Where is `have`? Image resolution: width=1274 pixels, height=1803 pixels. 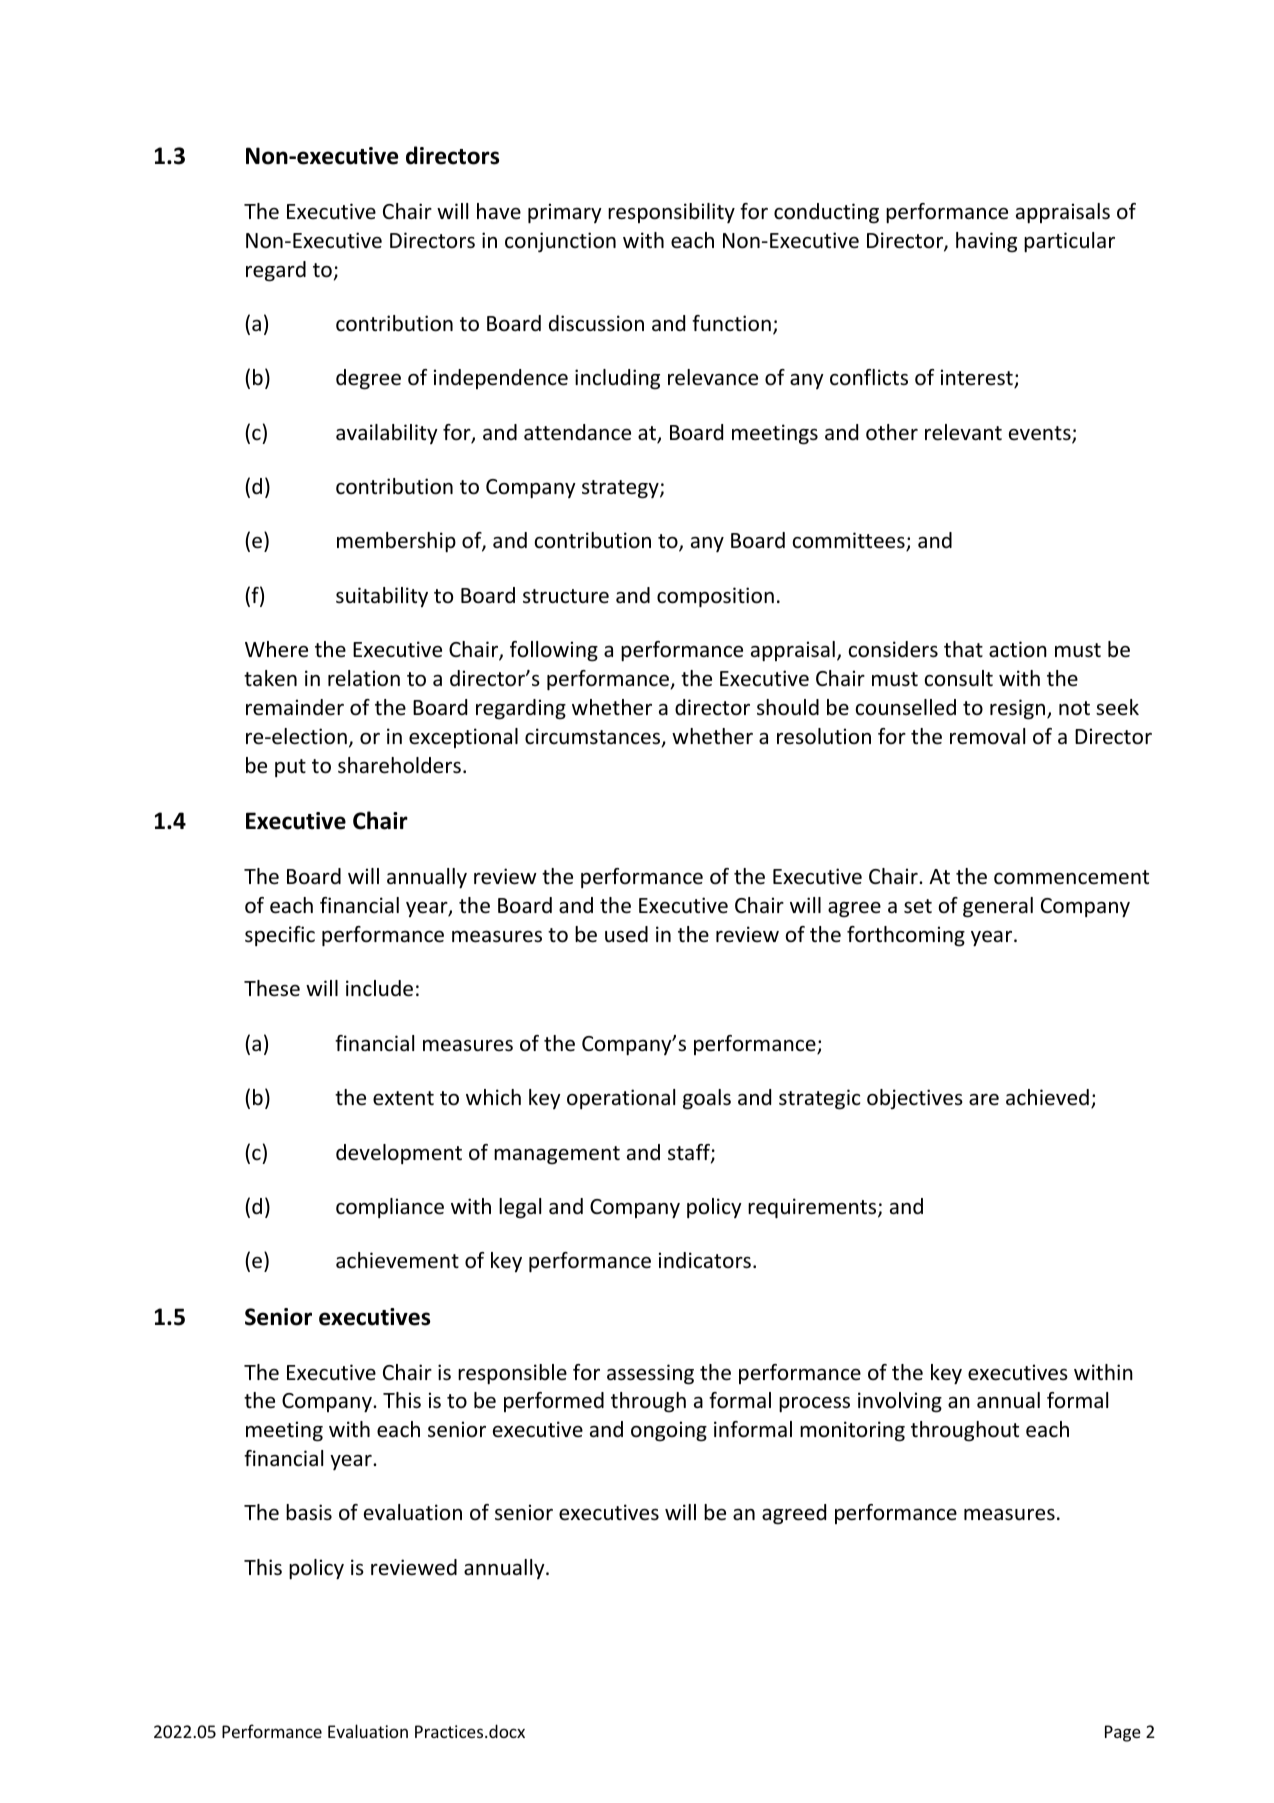
have is located at coordinates (499, 211).
